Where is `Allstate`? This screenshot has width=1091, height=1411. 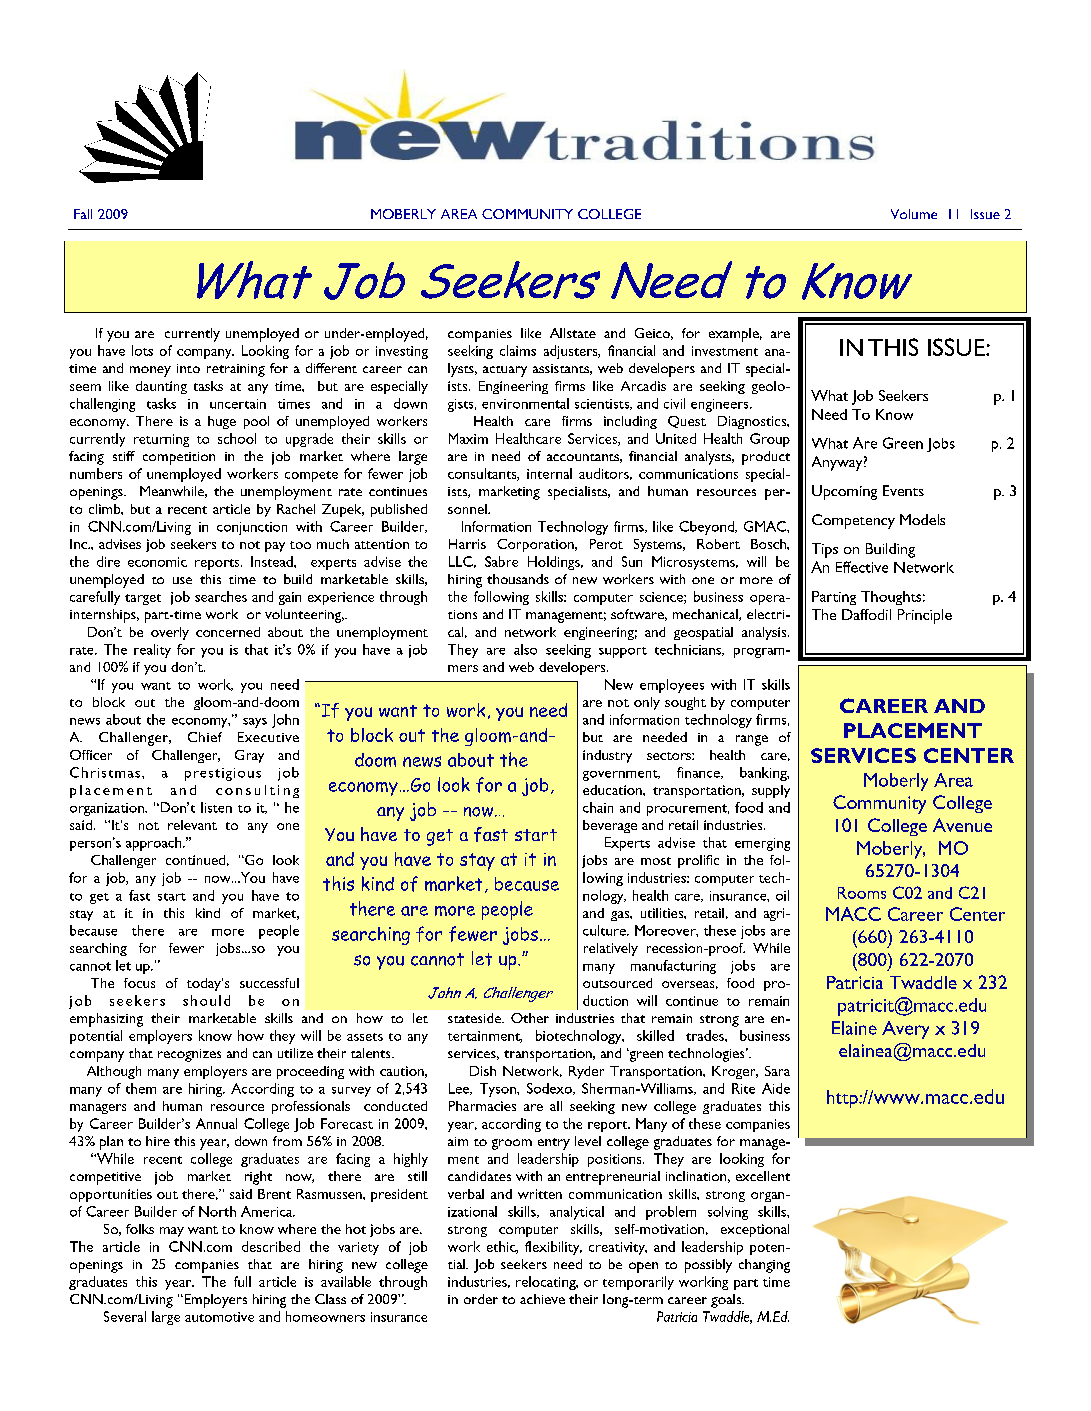
Allstate is located at coordinates (573, 333).
